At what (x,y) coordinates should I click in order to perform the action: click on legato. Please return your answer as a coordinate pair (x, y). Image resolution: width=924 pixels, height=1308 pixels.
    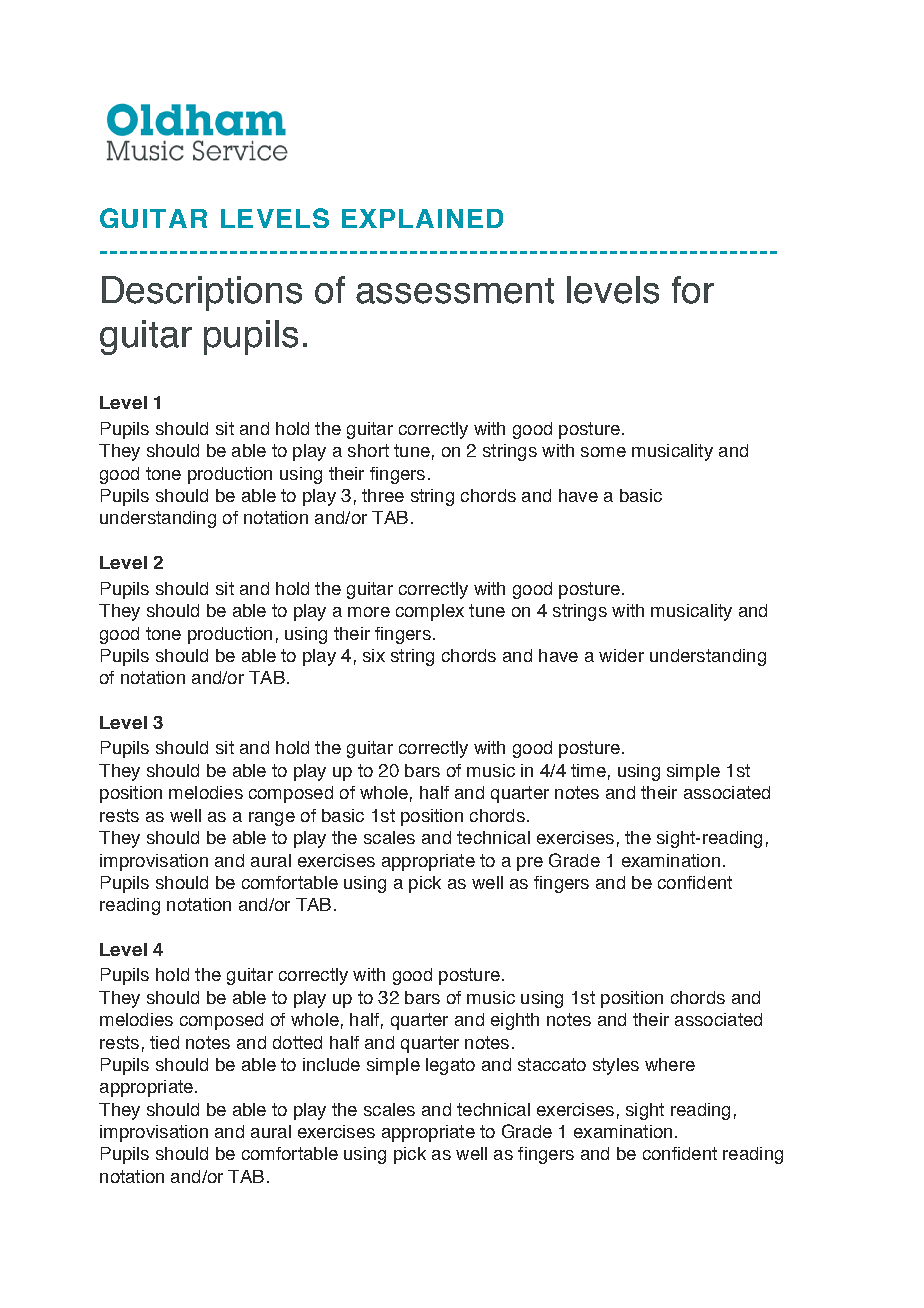
    Looking at the image, I should click on (450, 1066).
